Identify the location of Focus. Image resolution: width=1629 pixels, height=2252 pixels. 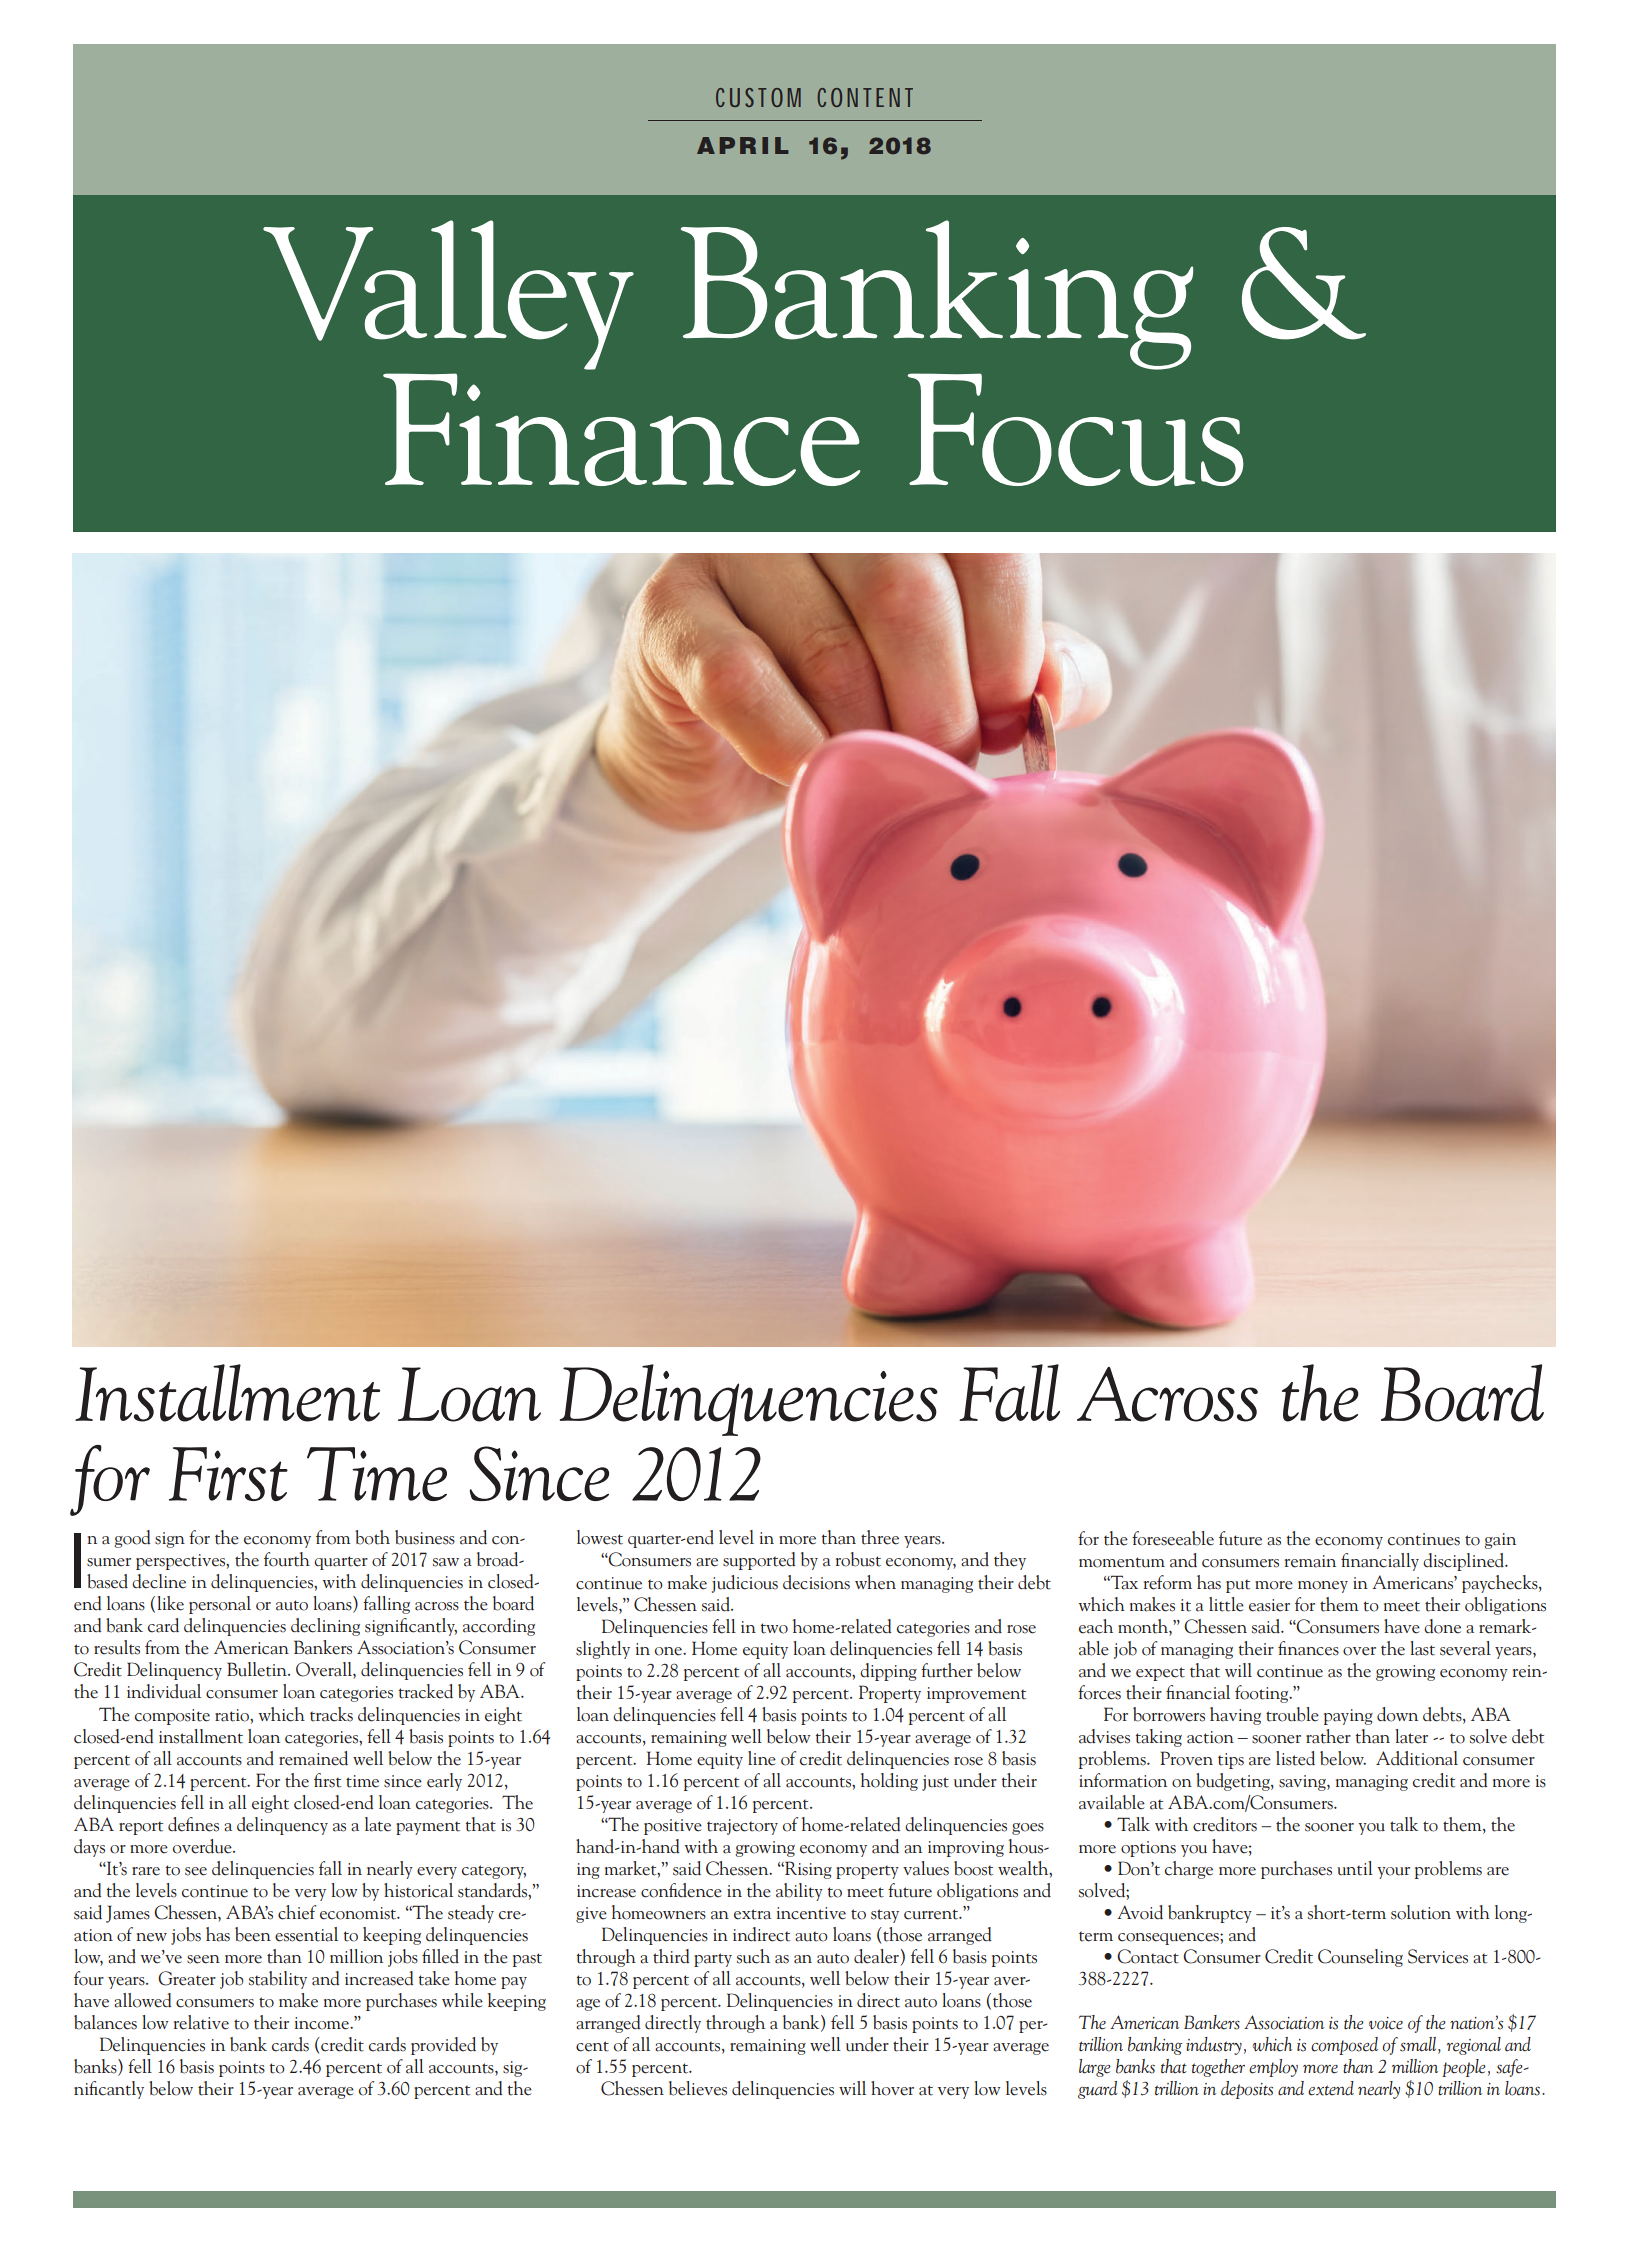
(1076, 429).
